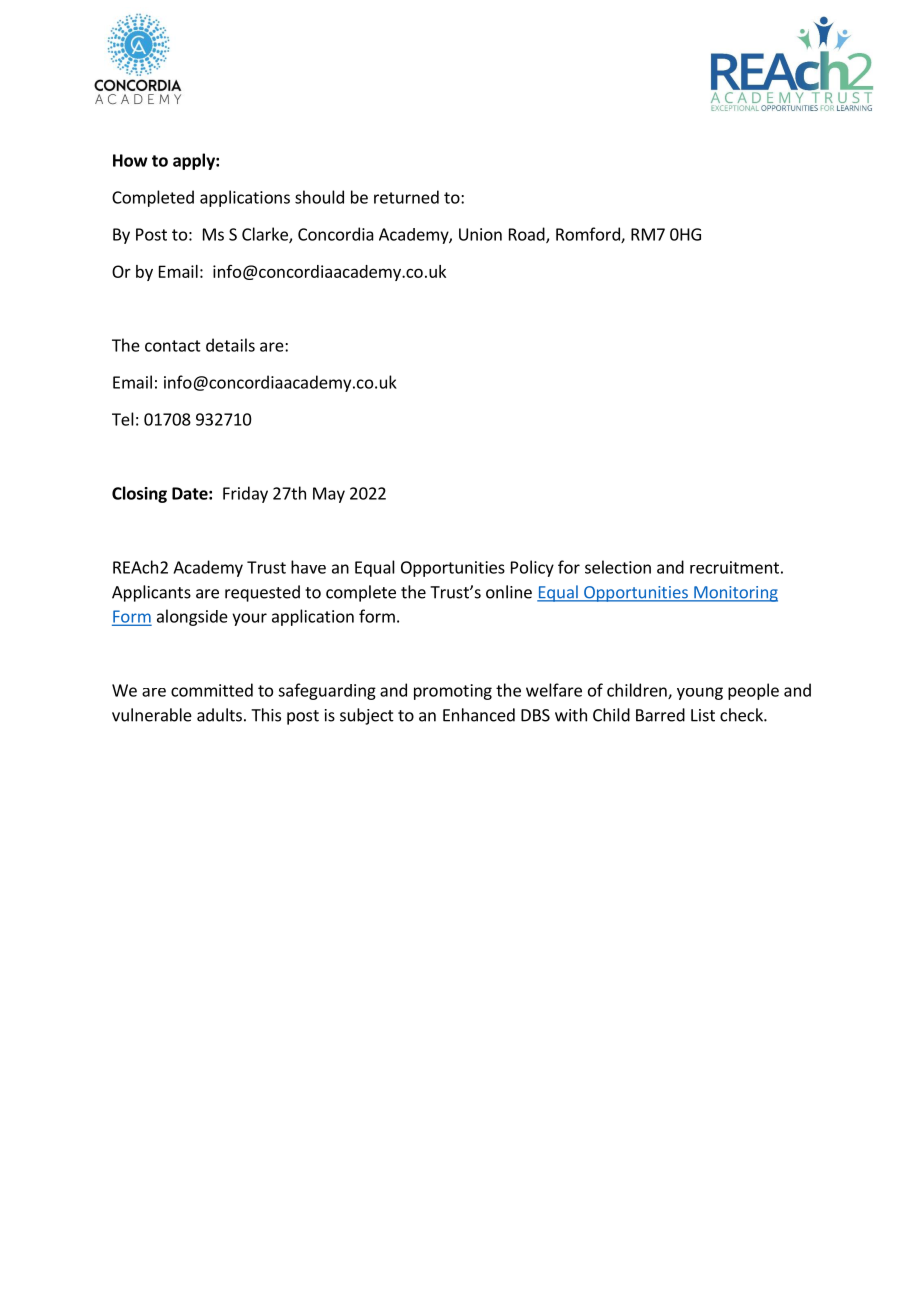 The width and height of the screenshot is (924, 1308). Describe the element at coordinates (700, 693) in the screenshot. I see `young` at that location.
